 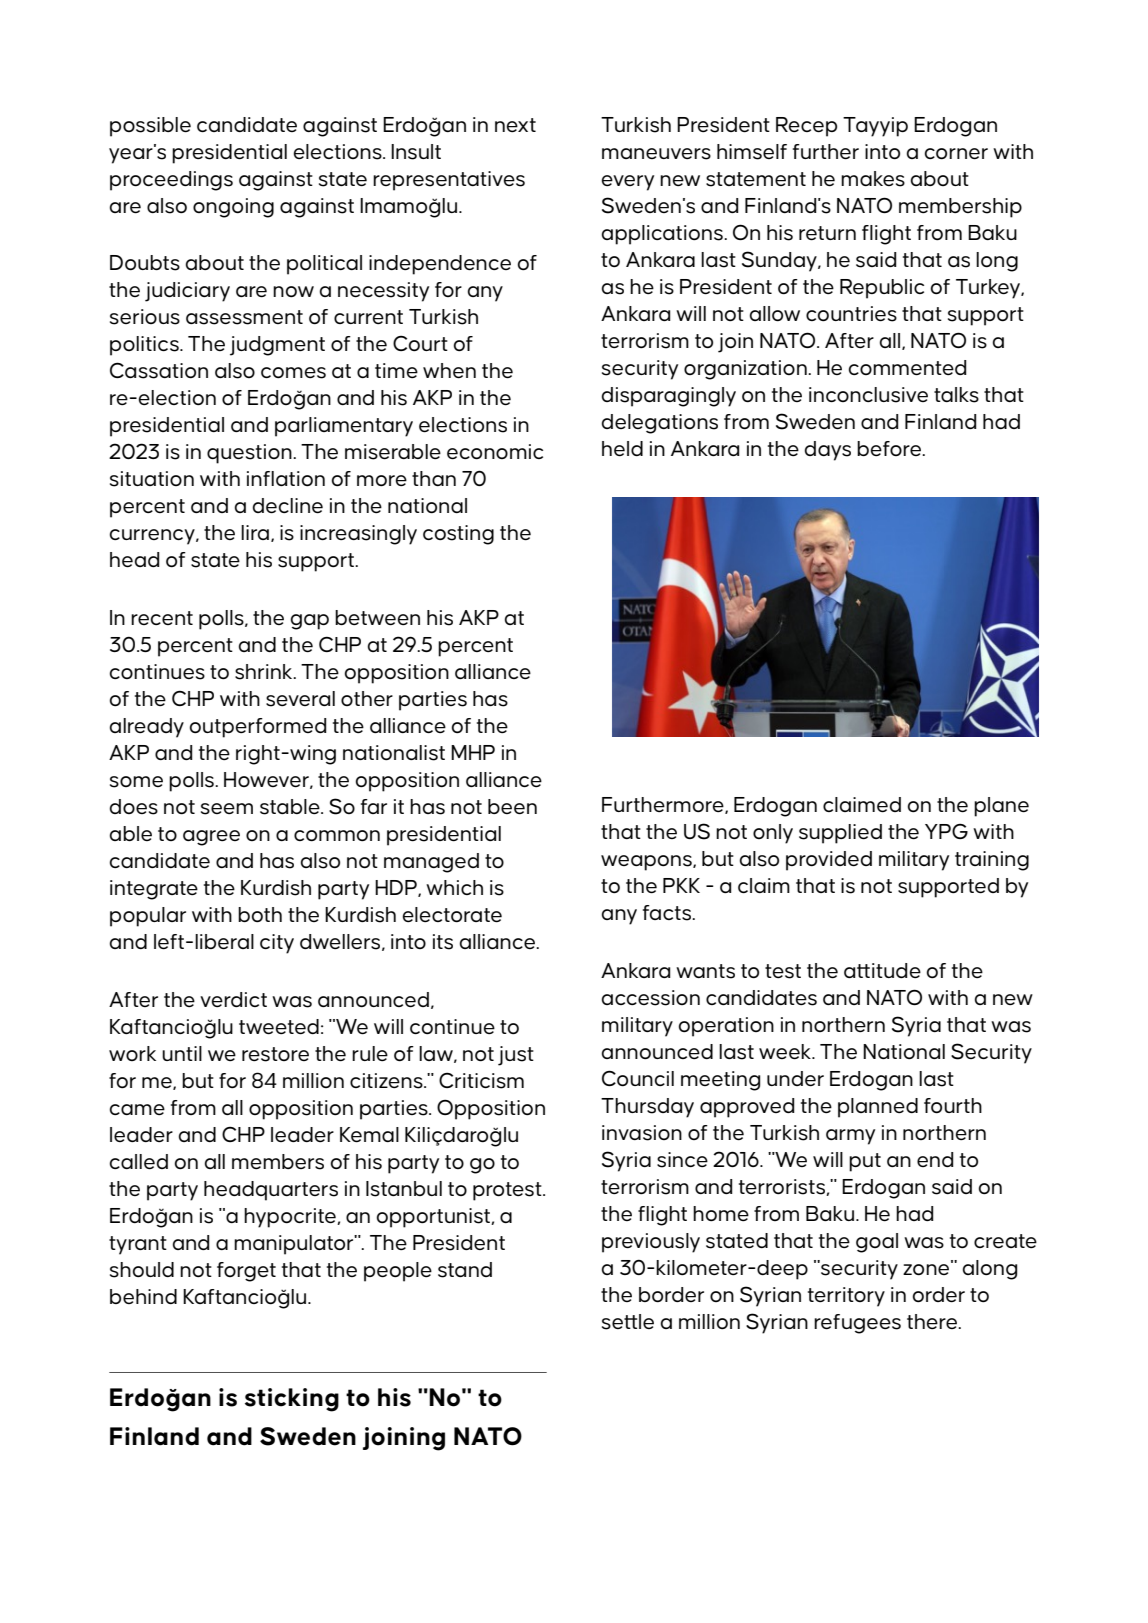 What do you see at coordinates (873, 179) in the screenshot?
I see `makes` at bounding box center [873, 179].
